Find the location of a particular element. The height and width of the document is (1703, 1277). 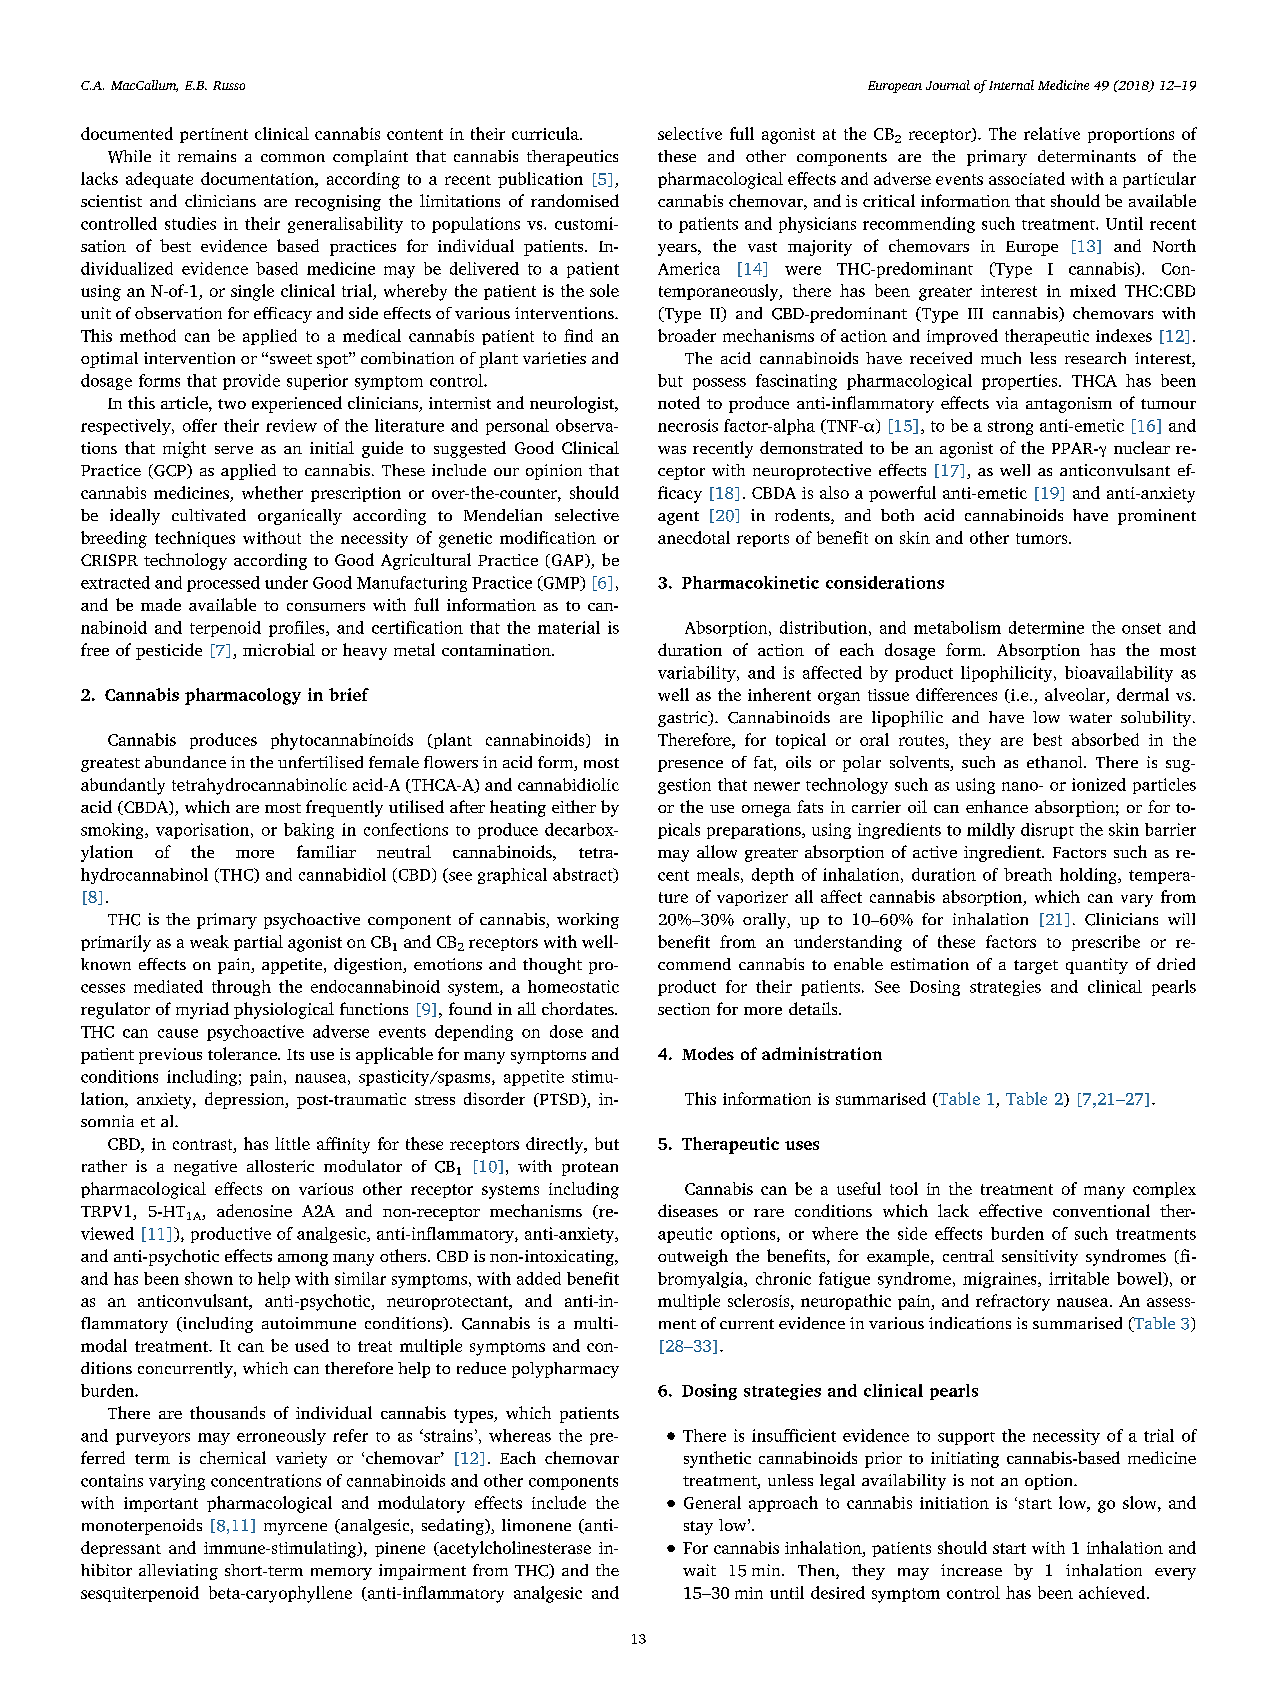

disrupt is located at coordinates (1047, 831).
